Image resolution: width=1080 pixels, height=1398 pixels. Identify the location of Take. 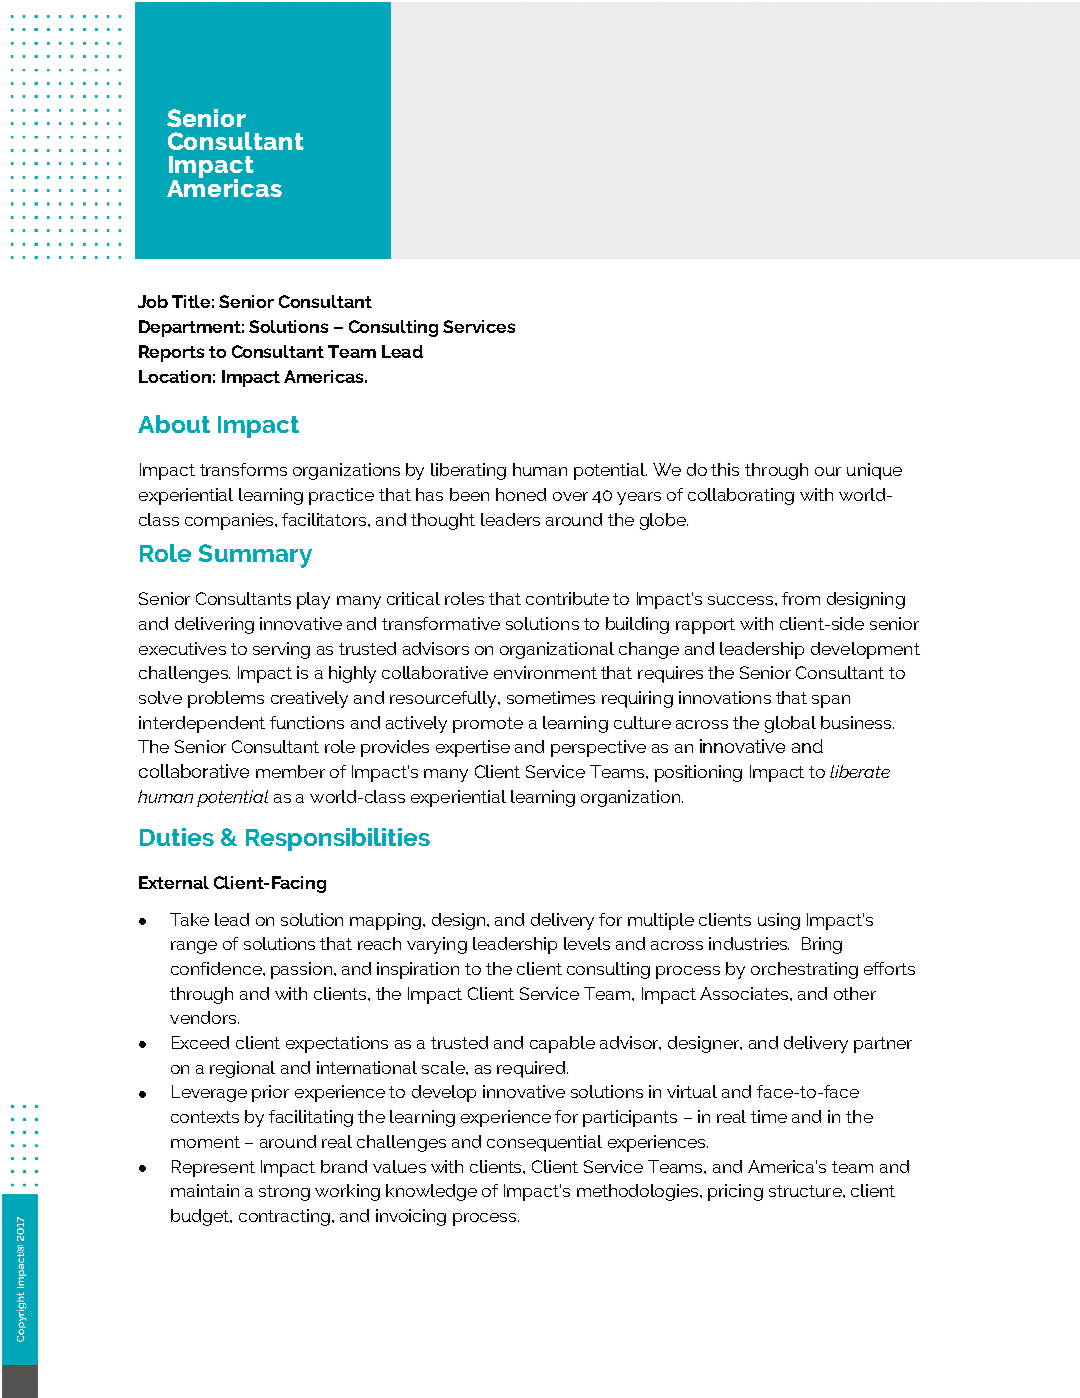
(189, 919).
